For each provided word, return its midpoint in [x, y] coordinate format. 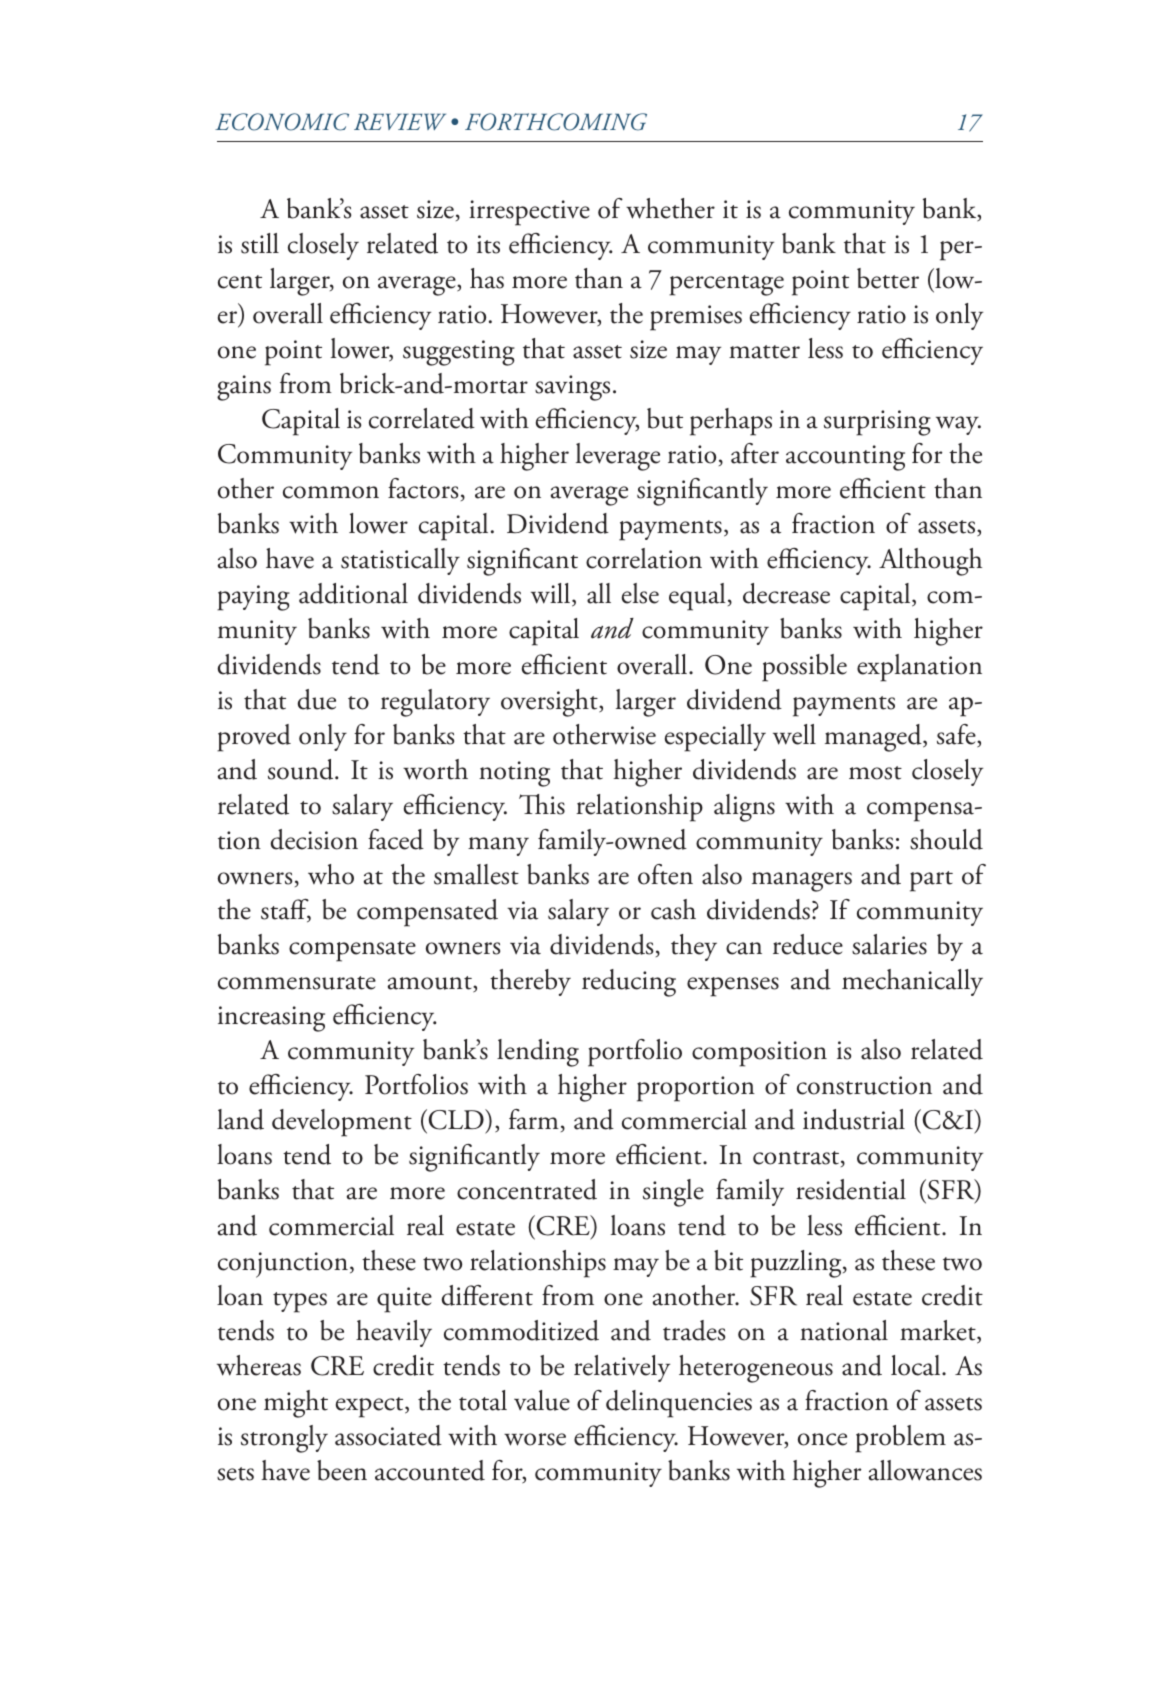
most [875, 773]
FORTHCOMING [556, 122]
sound [302, 769]
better [888, 278]
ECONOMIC [282, 122]
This [542, 804]
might [296, 1404]
